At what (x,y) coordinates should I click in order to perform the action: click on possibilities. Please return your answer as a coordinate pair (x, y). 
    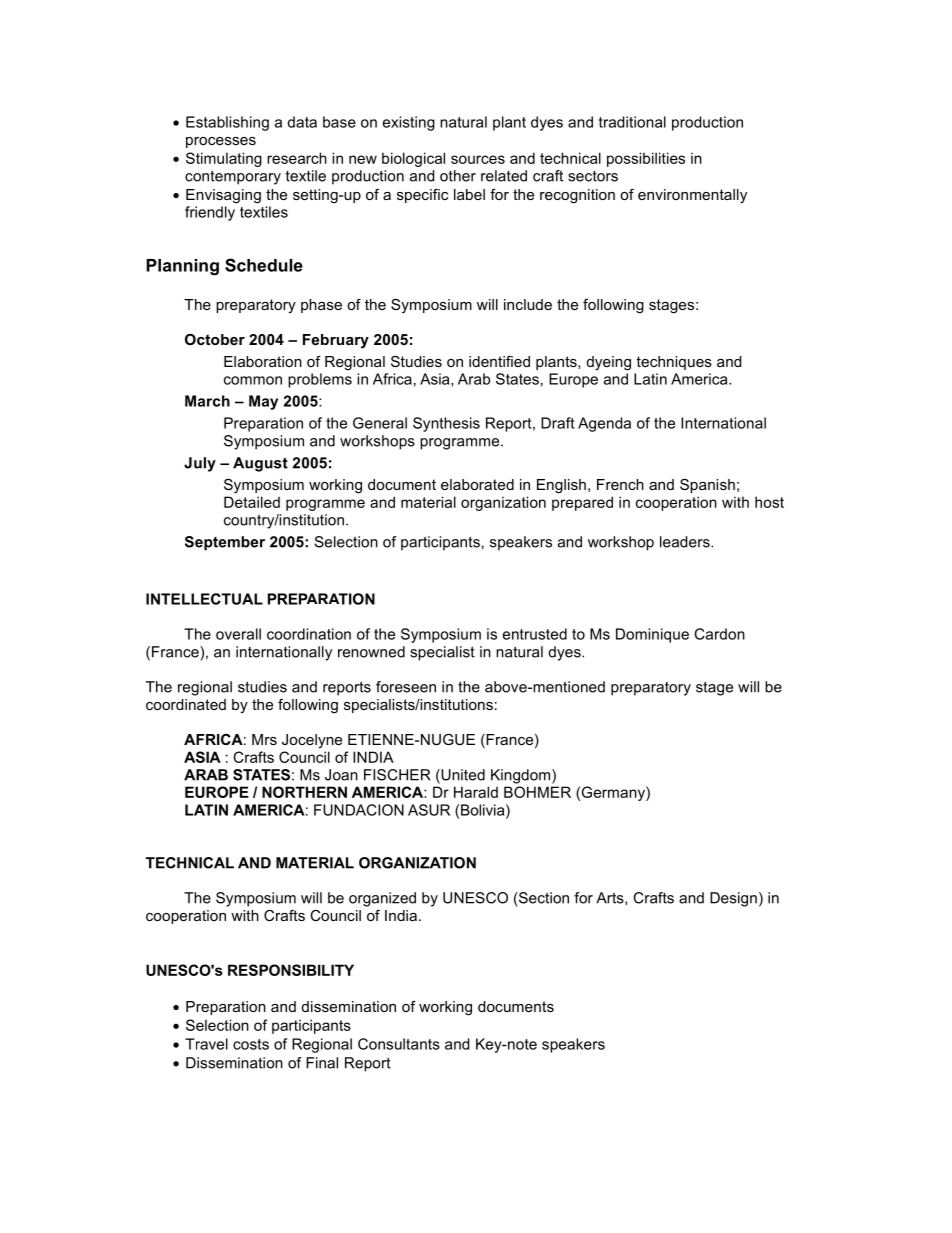
    Looking at the image, I should click on (646, 159).
